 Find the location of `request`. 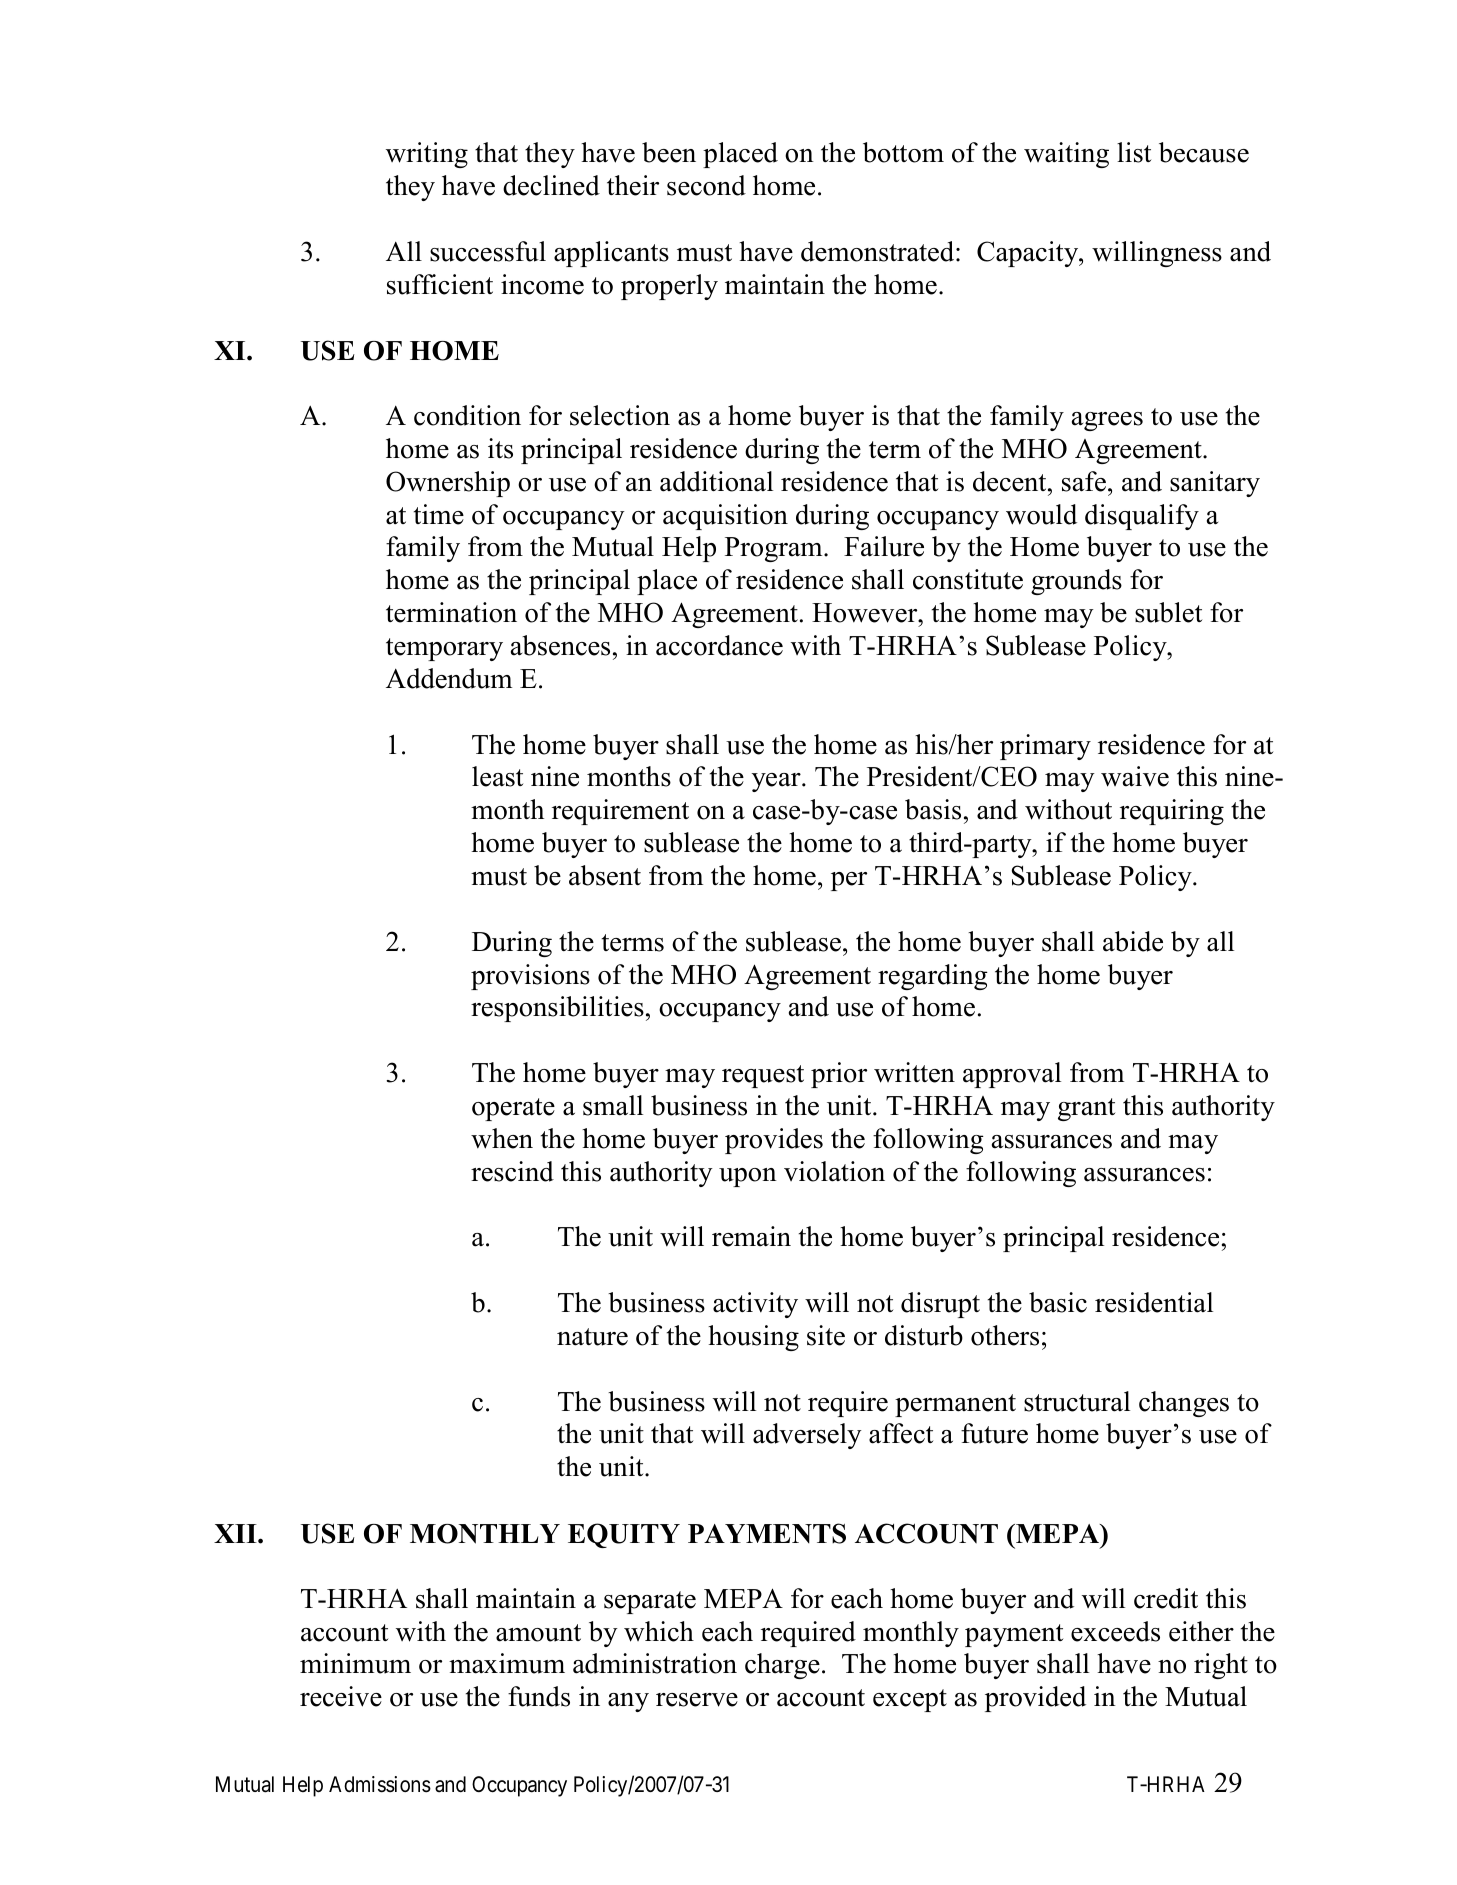

request is located at coordinates (763, 1076).
